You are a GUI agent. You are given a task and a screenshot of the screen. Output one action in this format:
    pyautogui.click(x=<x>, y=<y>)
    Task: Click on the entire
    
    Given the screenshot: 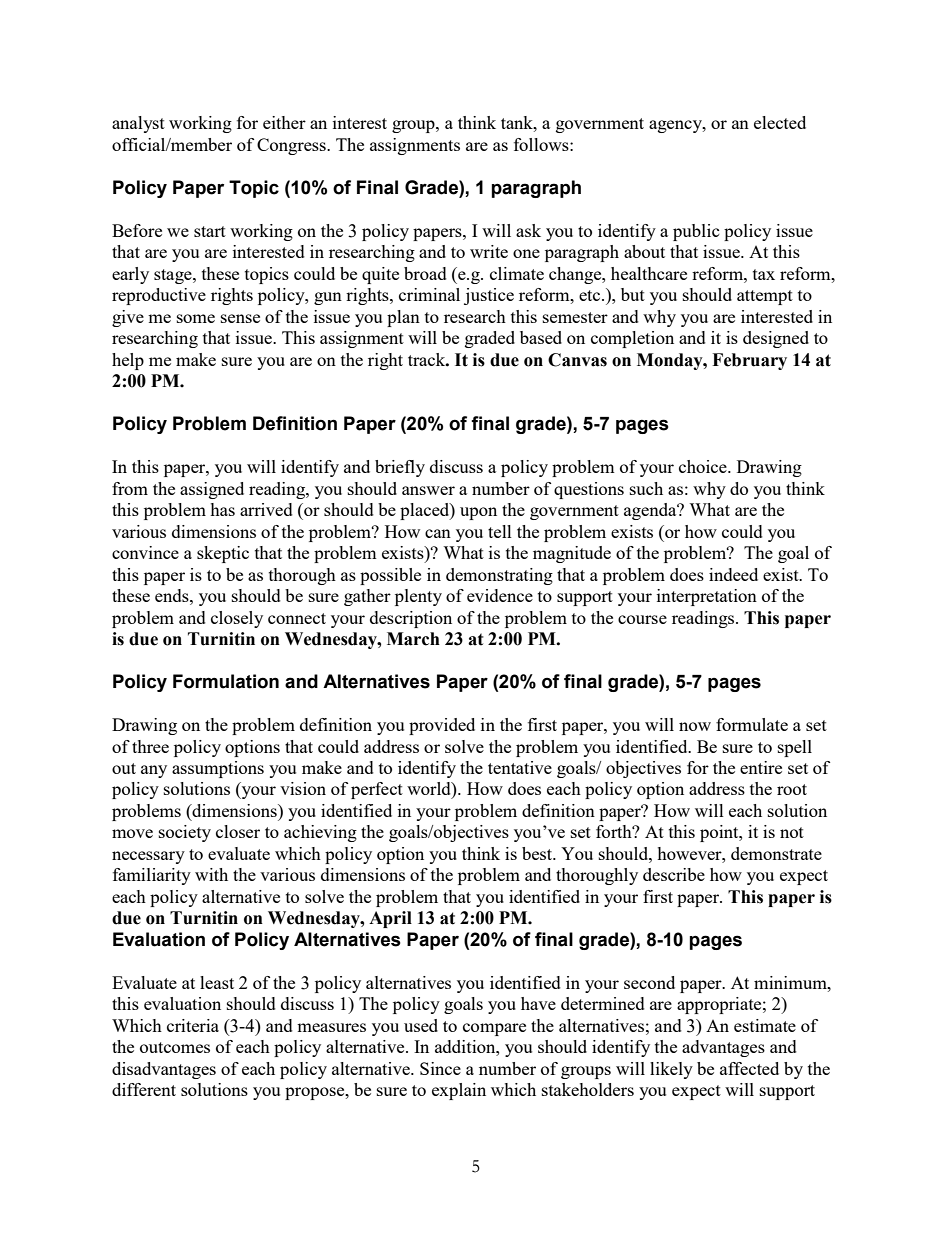 What is the action you would take?
    pyautogui.click(x=761, y=767)
